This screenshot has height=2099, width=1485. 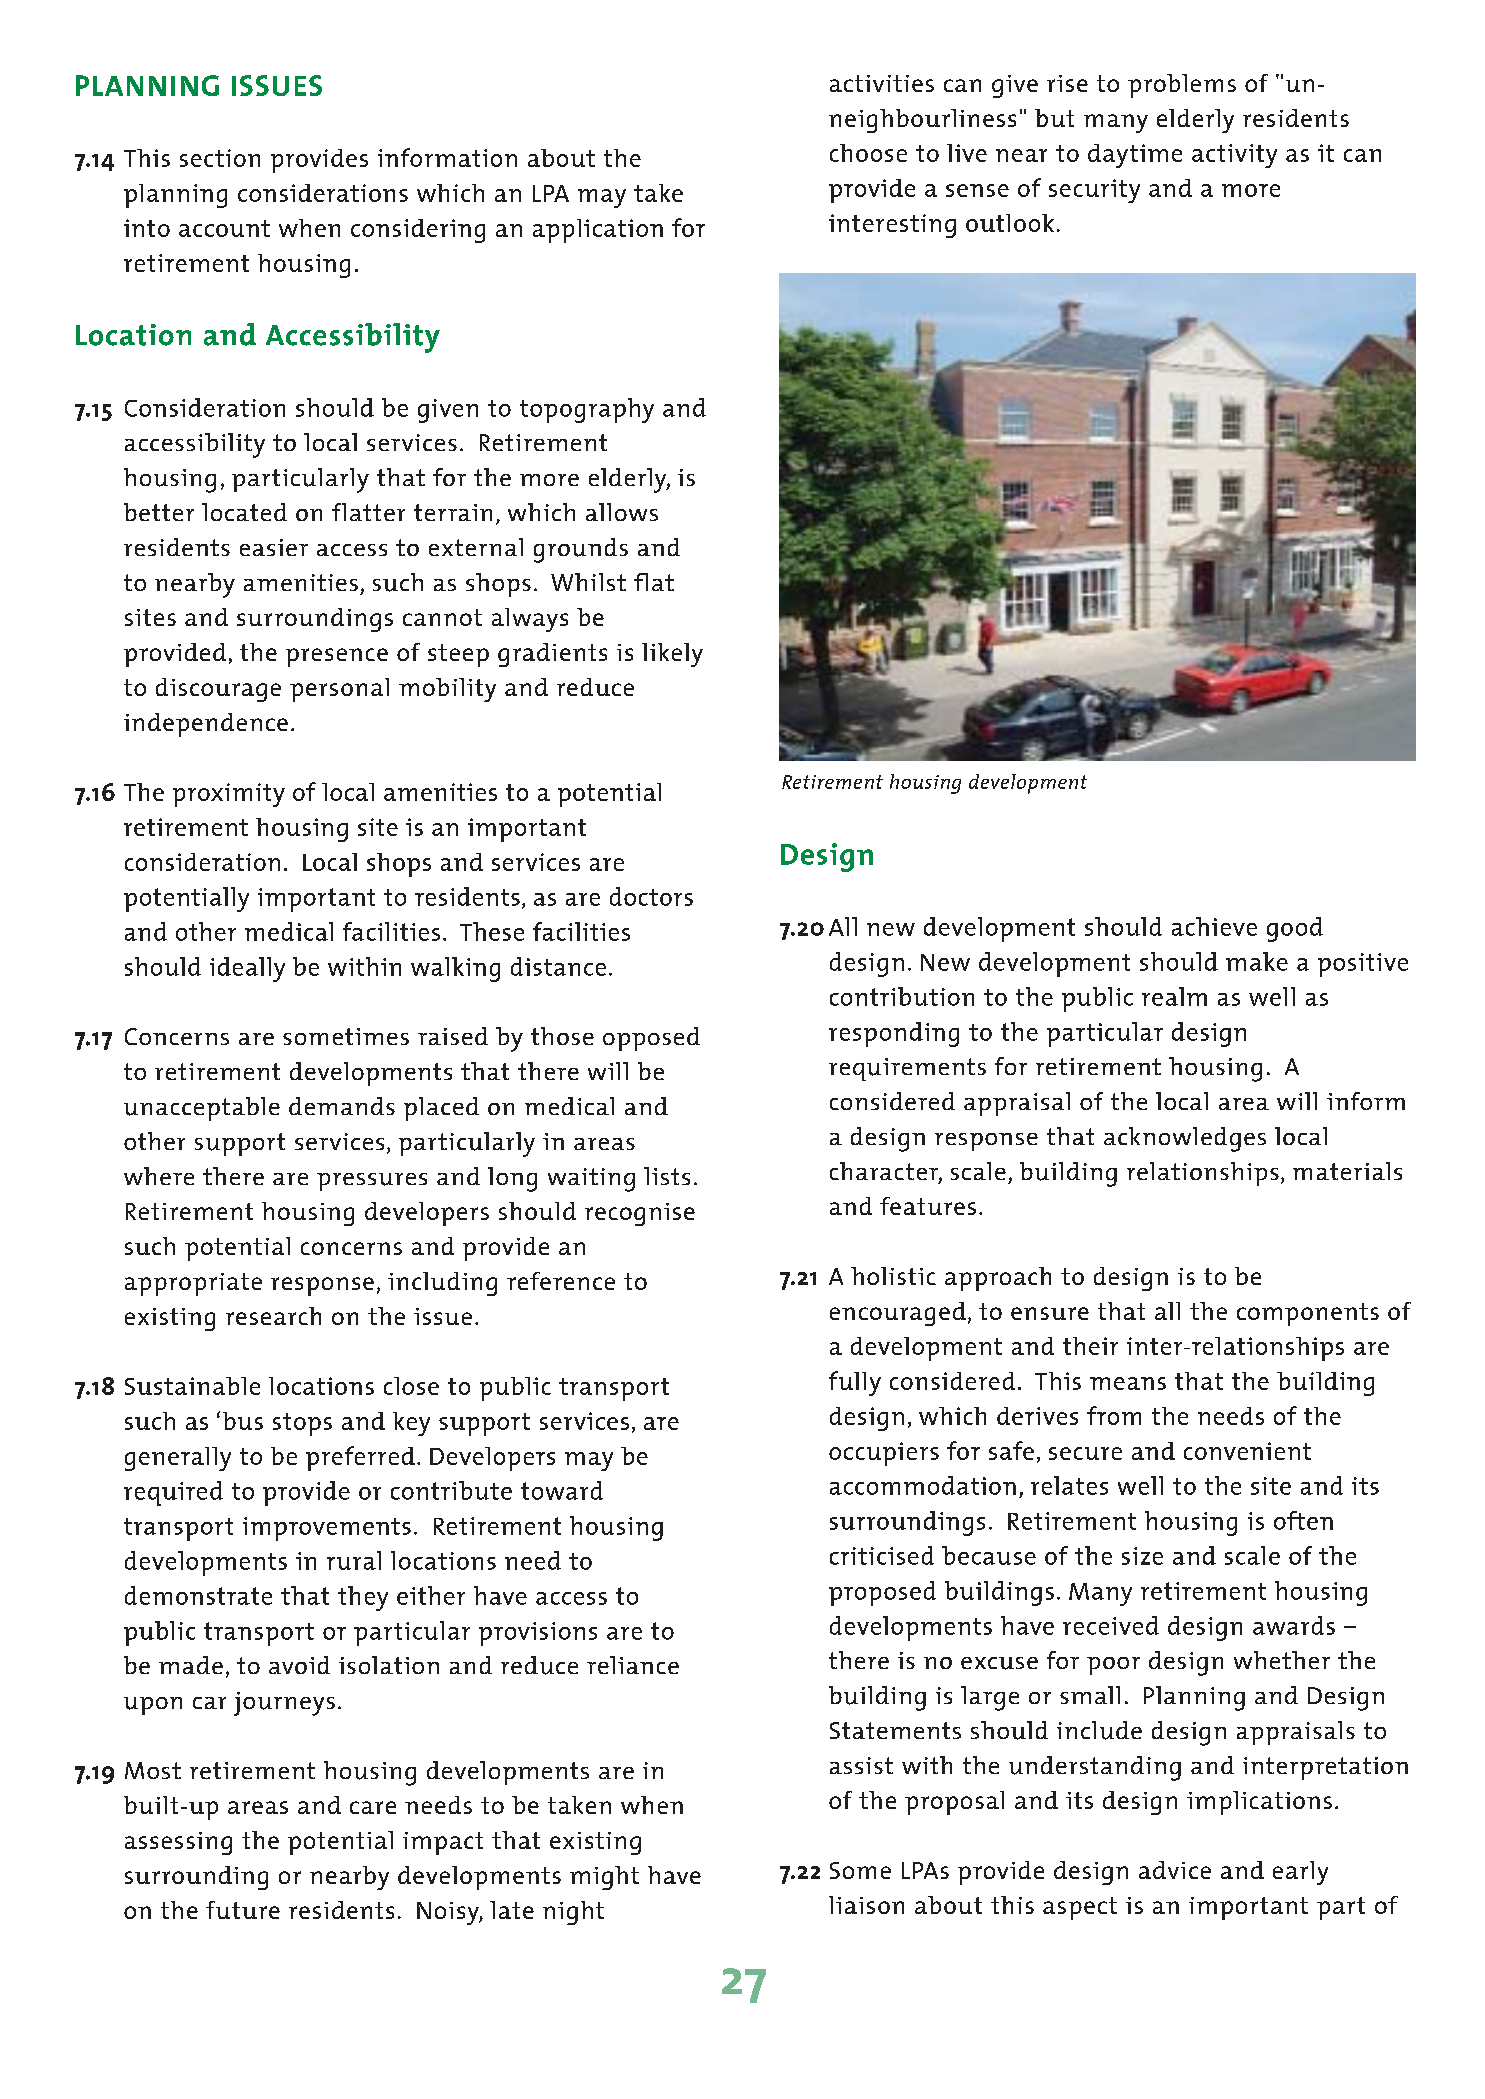 I want to click on choose, so click(x=868, y=153).
